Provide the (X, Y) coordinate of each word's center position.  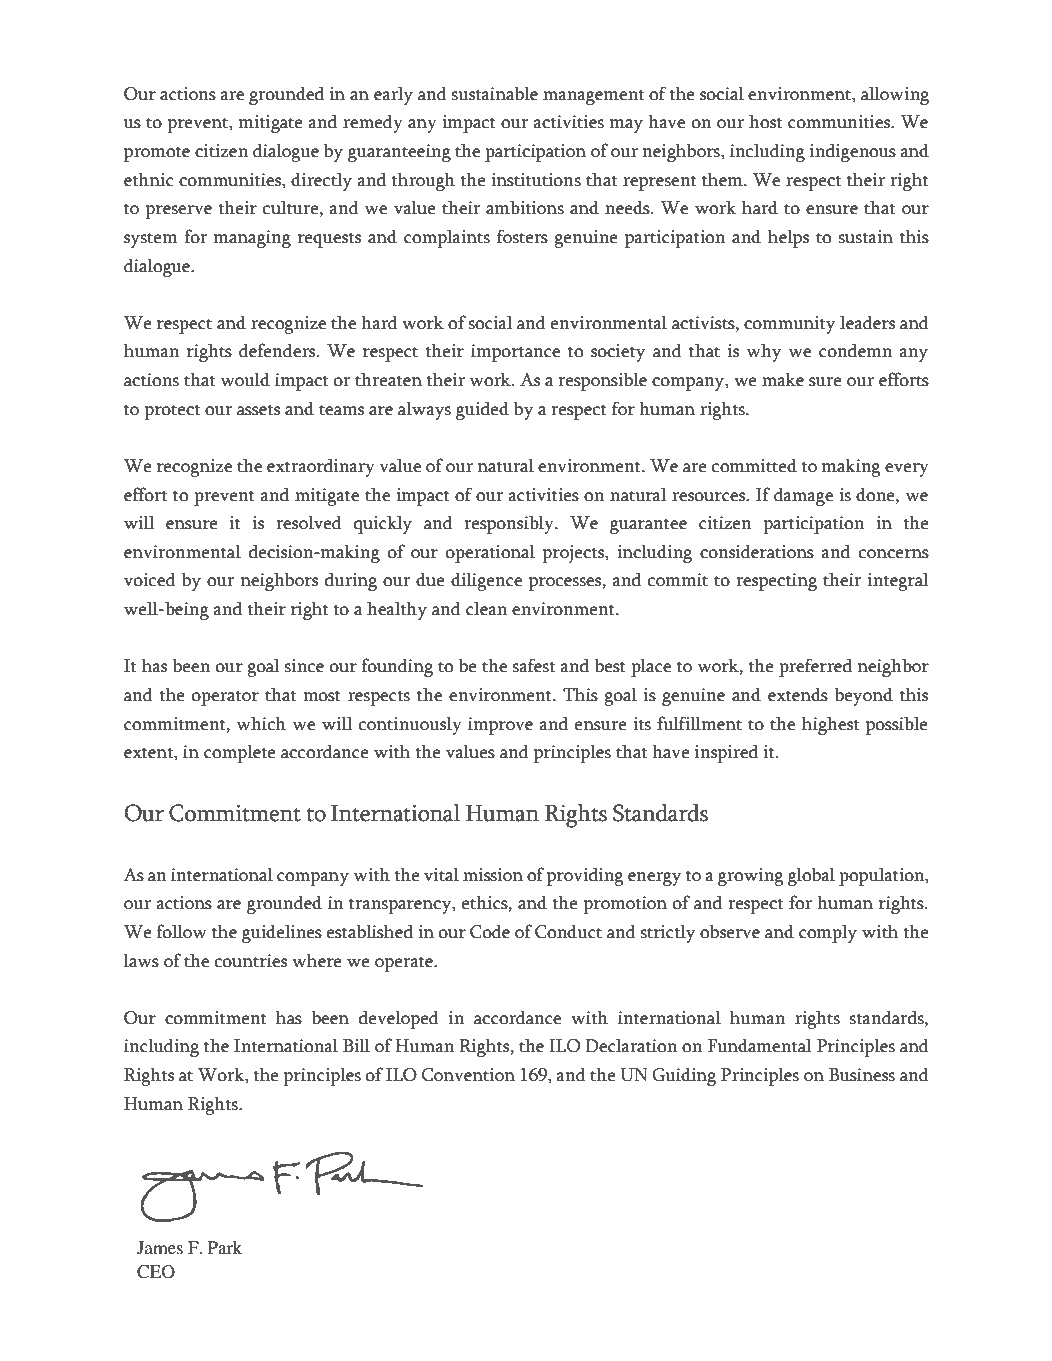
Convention (468, 1075)
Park (225, 1247)
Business (862, 1075)
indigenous (853, 152)
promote (157, 154)
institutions (536, 180)
